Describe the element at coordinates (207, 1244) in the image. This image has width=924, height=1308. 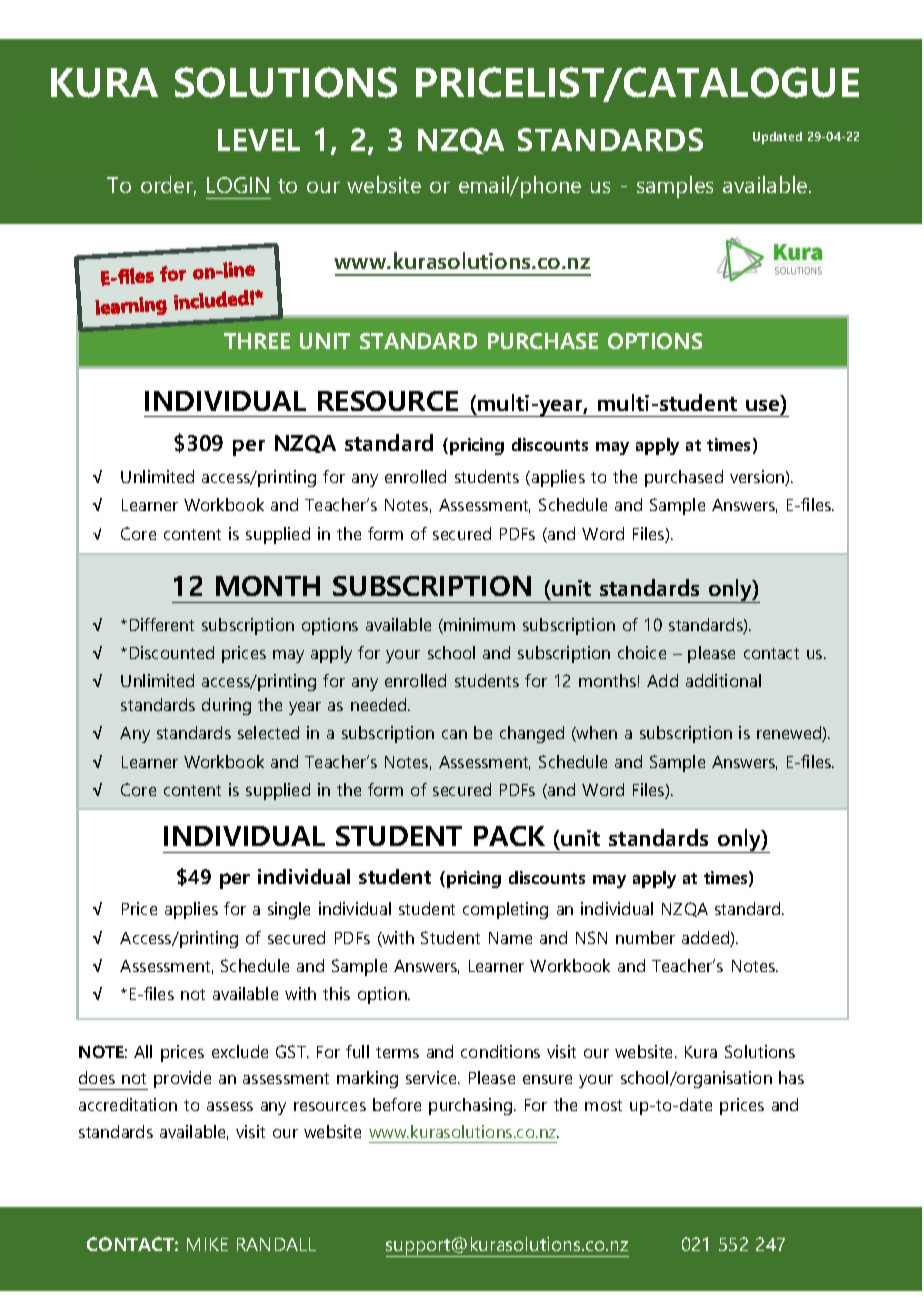
I see `MIKE` at that location.
